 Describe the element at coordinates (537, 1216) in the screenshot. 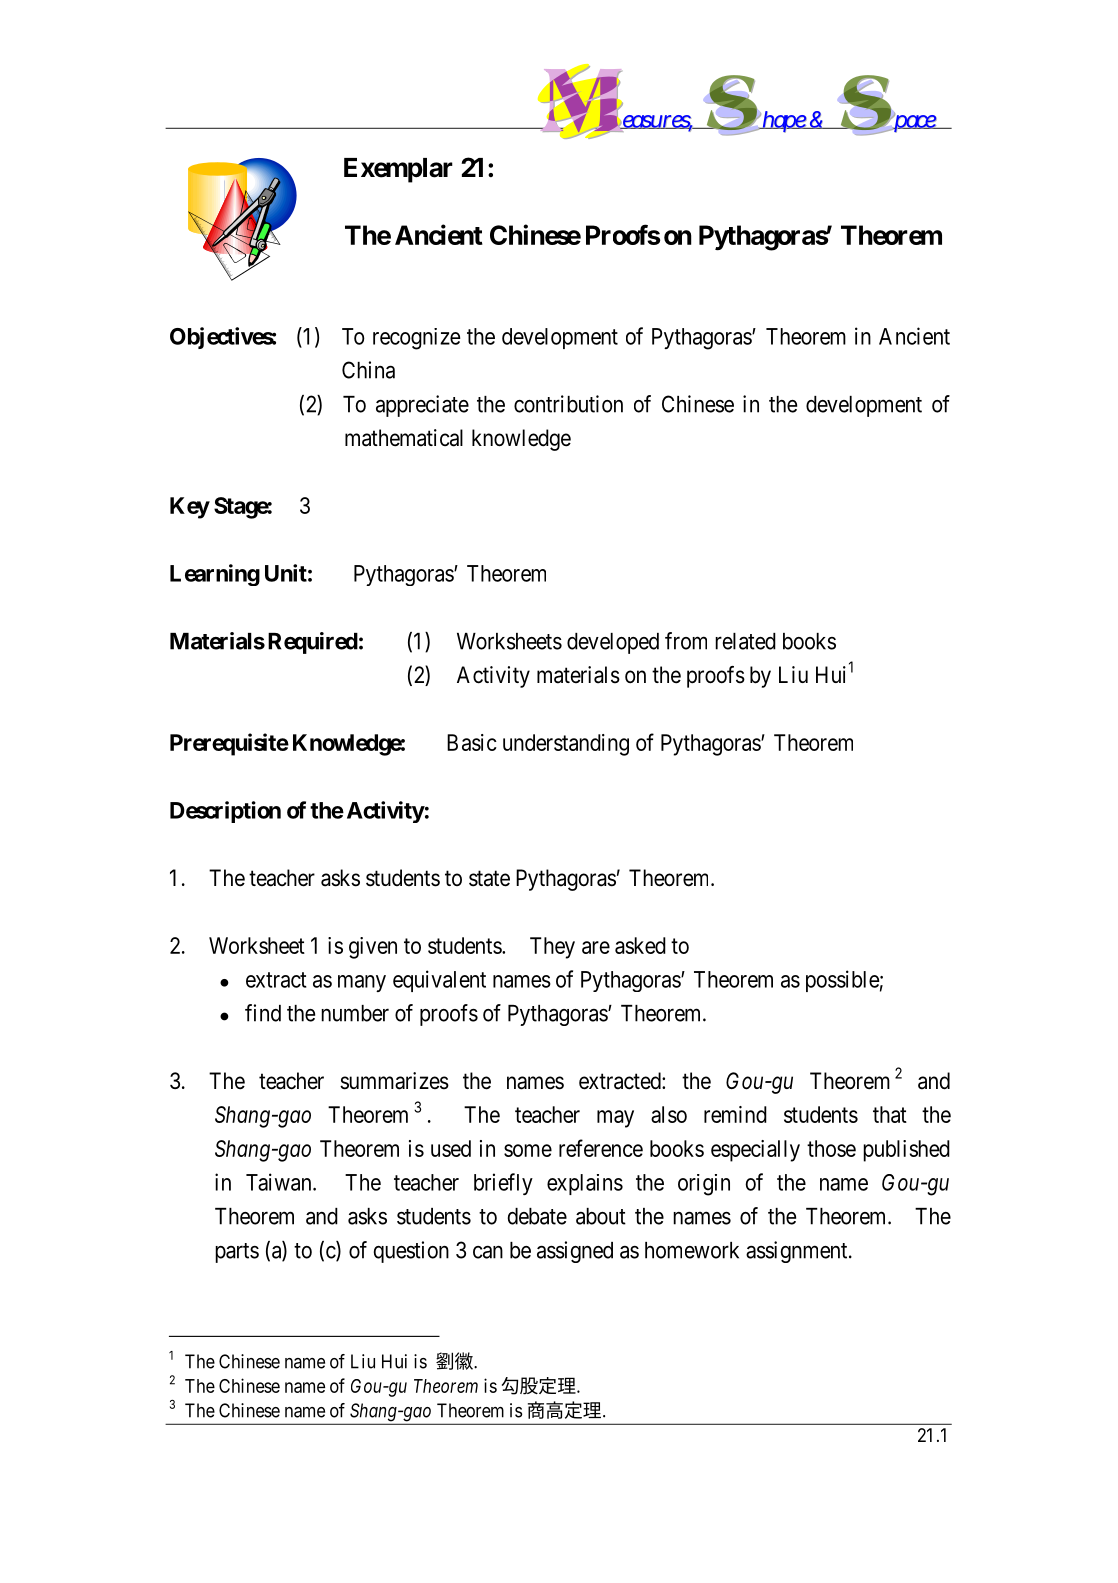

I see `debate` at that location.
